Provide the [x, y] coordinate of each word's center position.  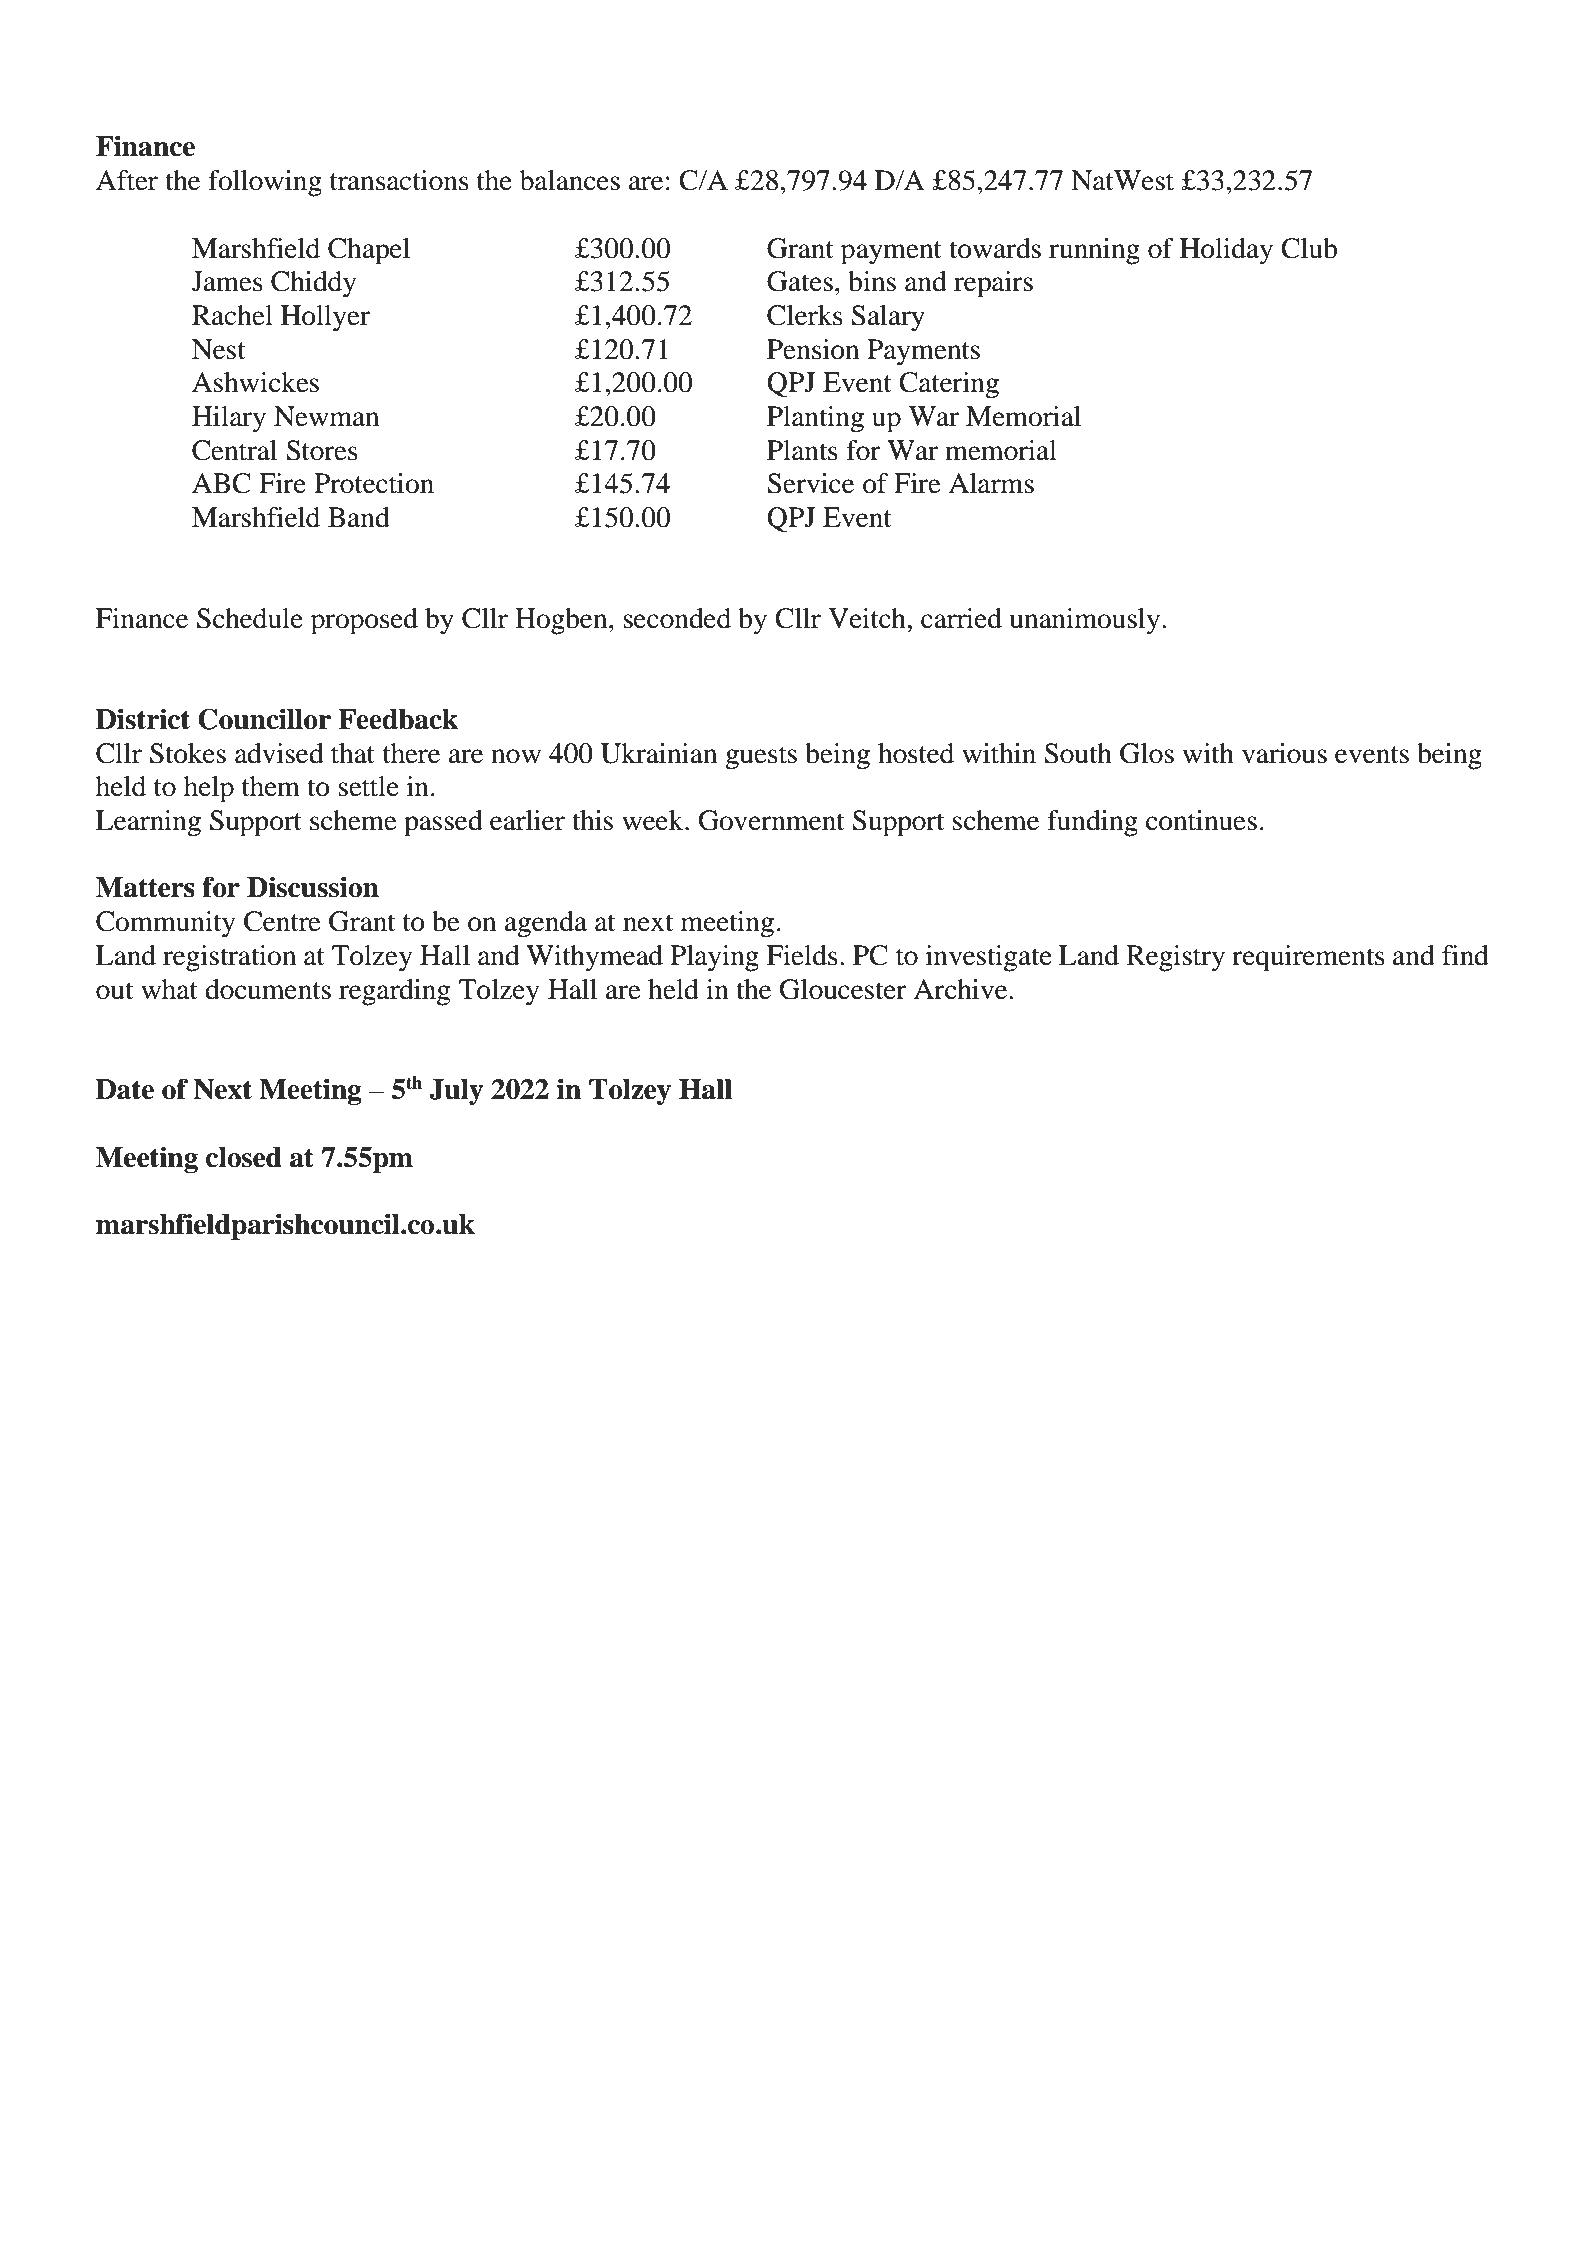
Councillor [264, 719]
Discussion [313, 887]
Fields [802, 955]
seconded [677, 618]
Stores [322, 450]
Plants [802, 450]
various [1284, 753]
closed [244, 1157]
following [265, 183]
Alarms [991, 483]
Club [1309, 248]
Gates [800, 281]
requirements [1308, 958]
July [456, 1092]
